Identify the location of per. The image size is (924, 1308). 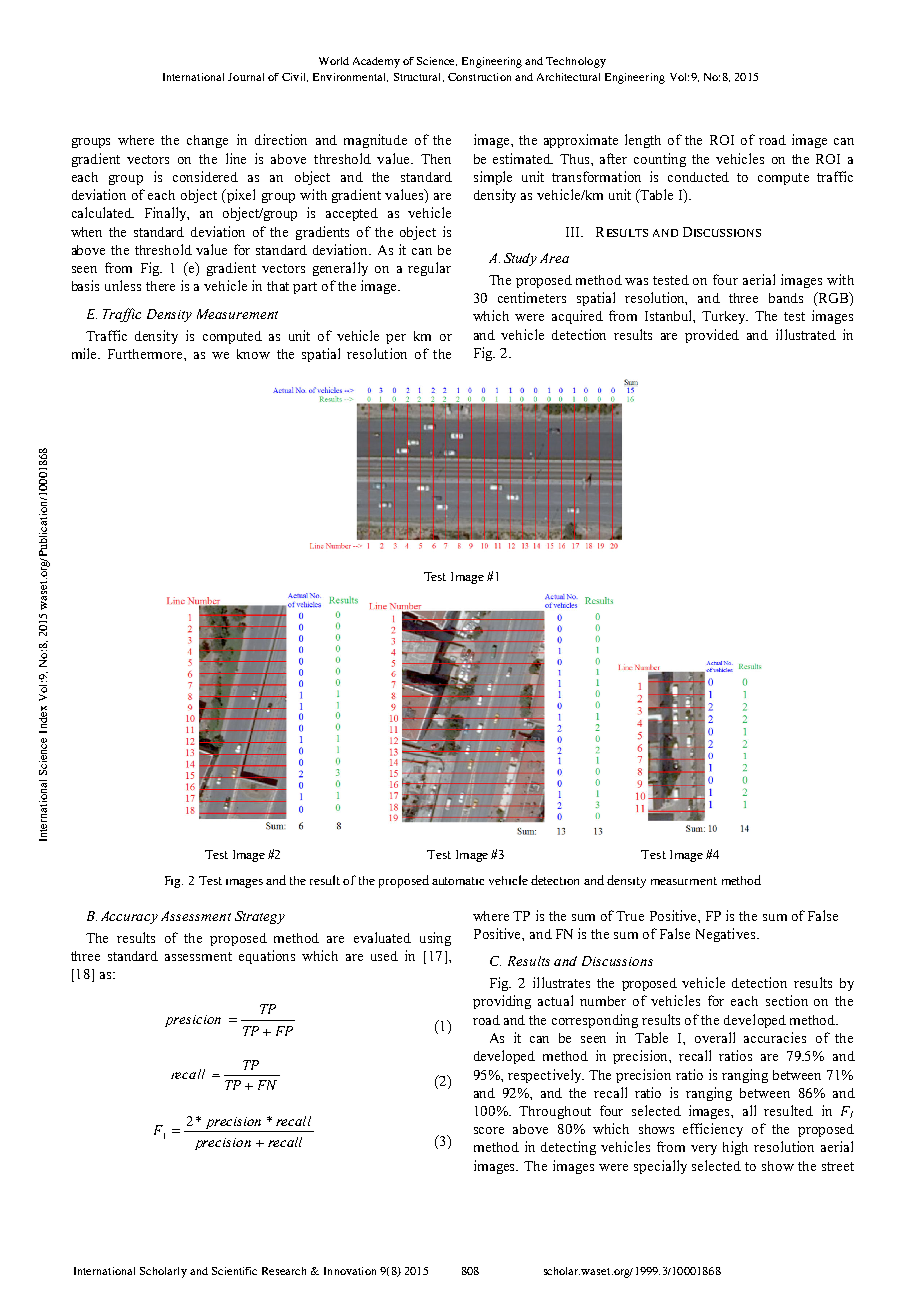
(396, 339).
